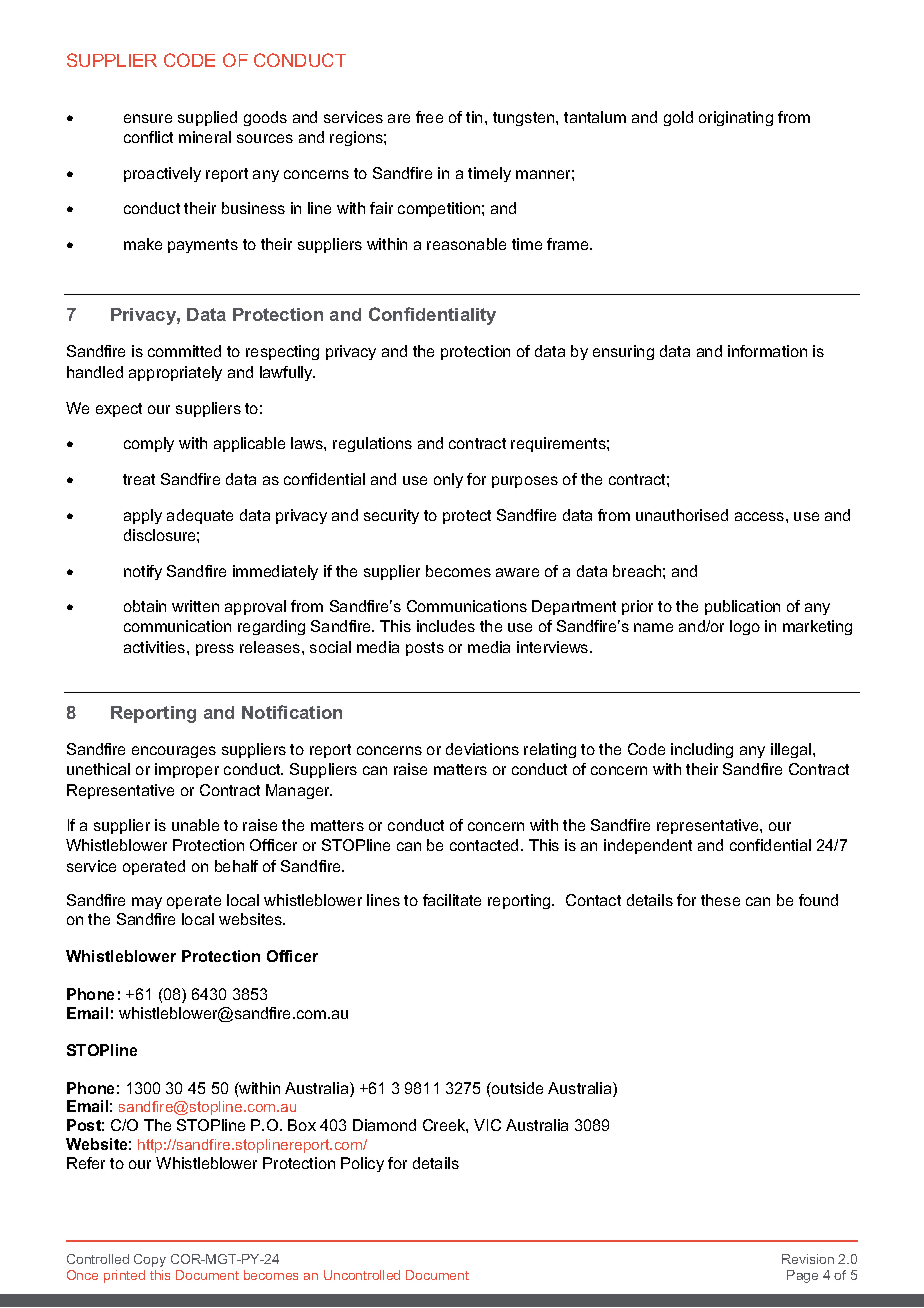 This screenshot has width=924, height=1308. What do you see at coordinates (156, 647) in the screenshot?
I see `activities` at bounding box center [156, 647].
